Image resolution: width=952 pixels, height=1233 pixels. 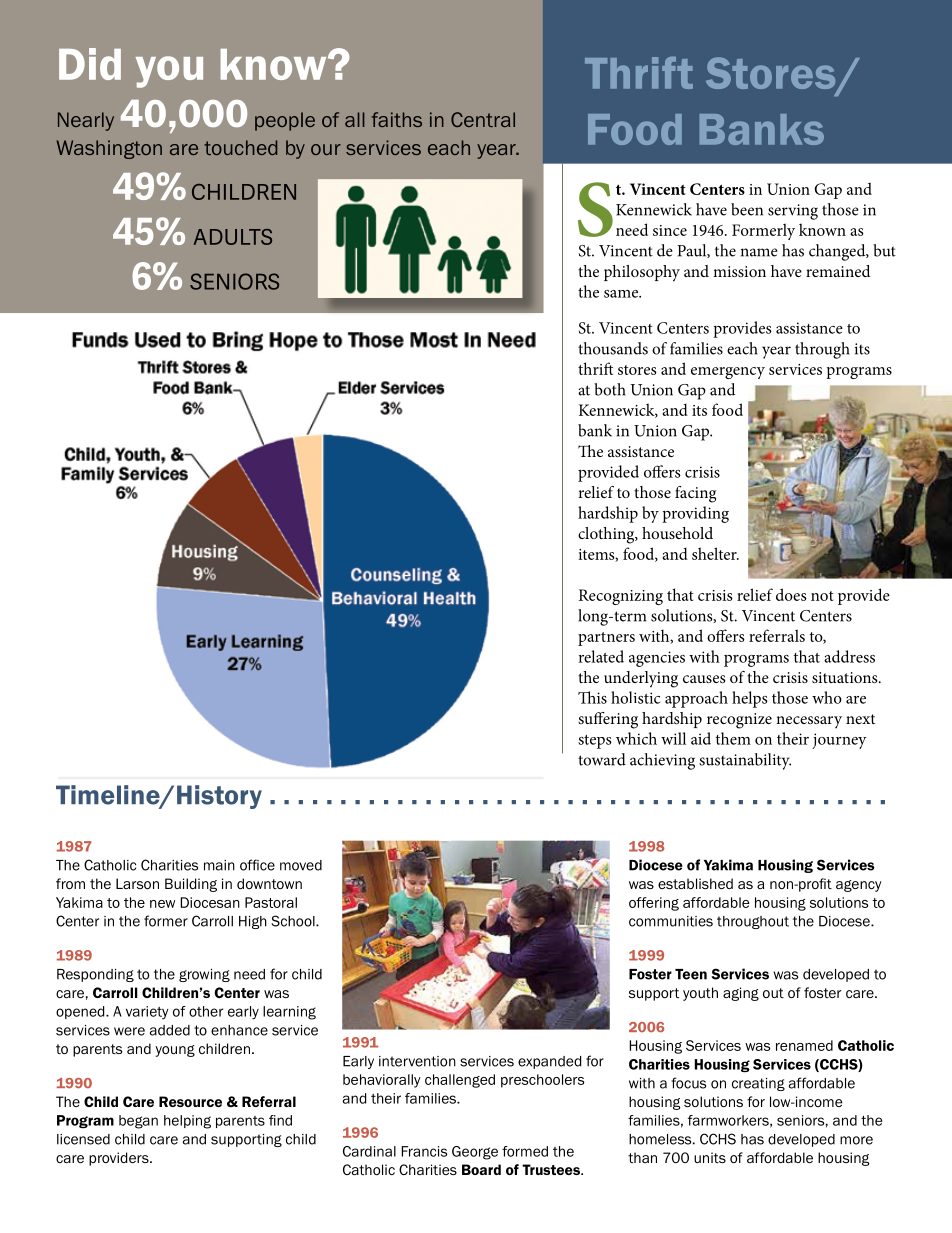 What do you see at coordinates (475, 1153) in the screenshot?
I see `George` at bounding box center [475, 1153].
